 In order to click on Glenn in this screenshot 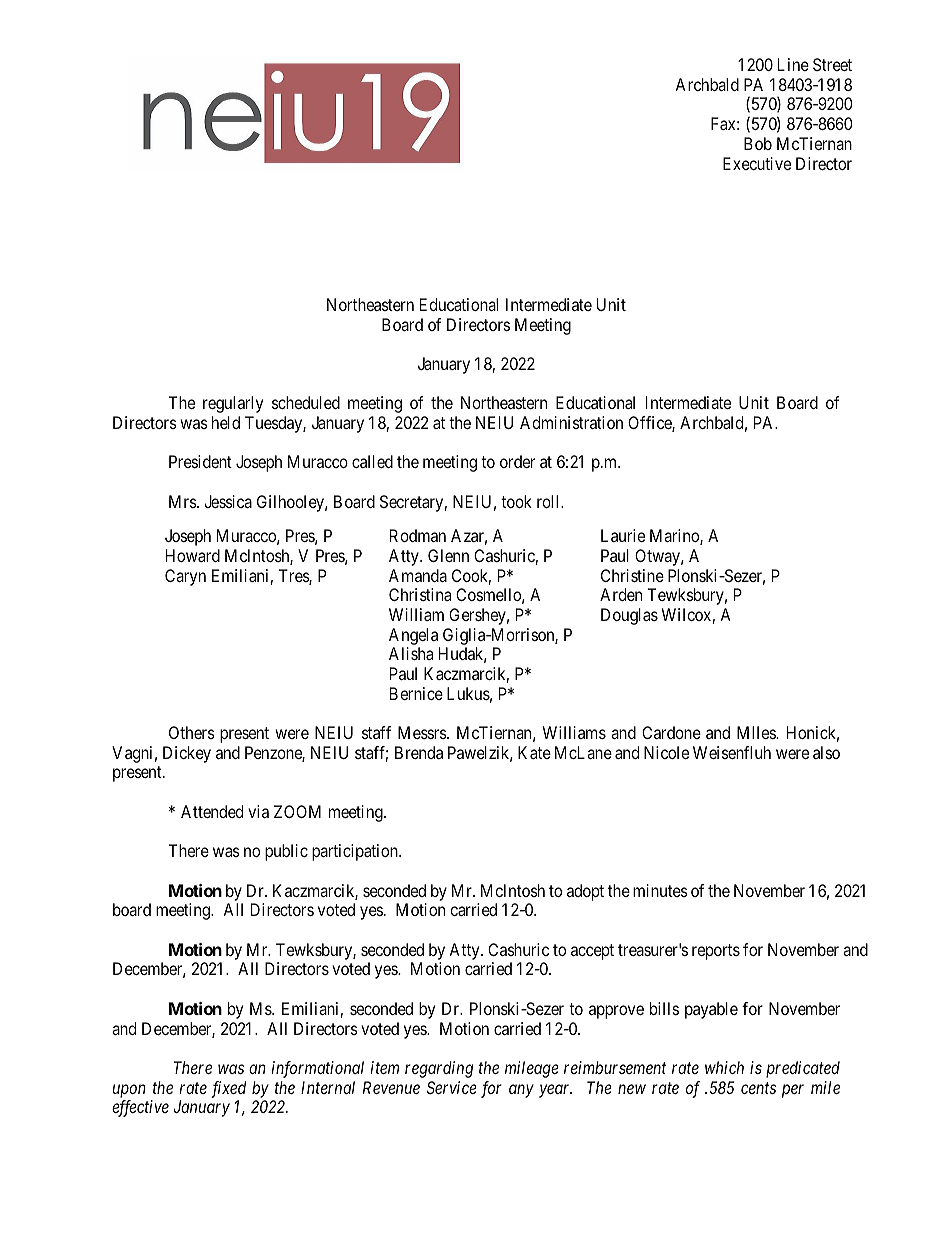, I will do `click(448, 555)`.
